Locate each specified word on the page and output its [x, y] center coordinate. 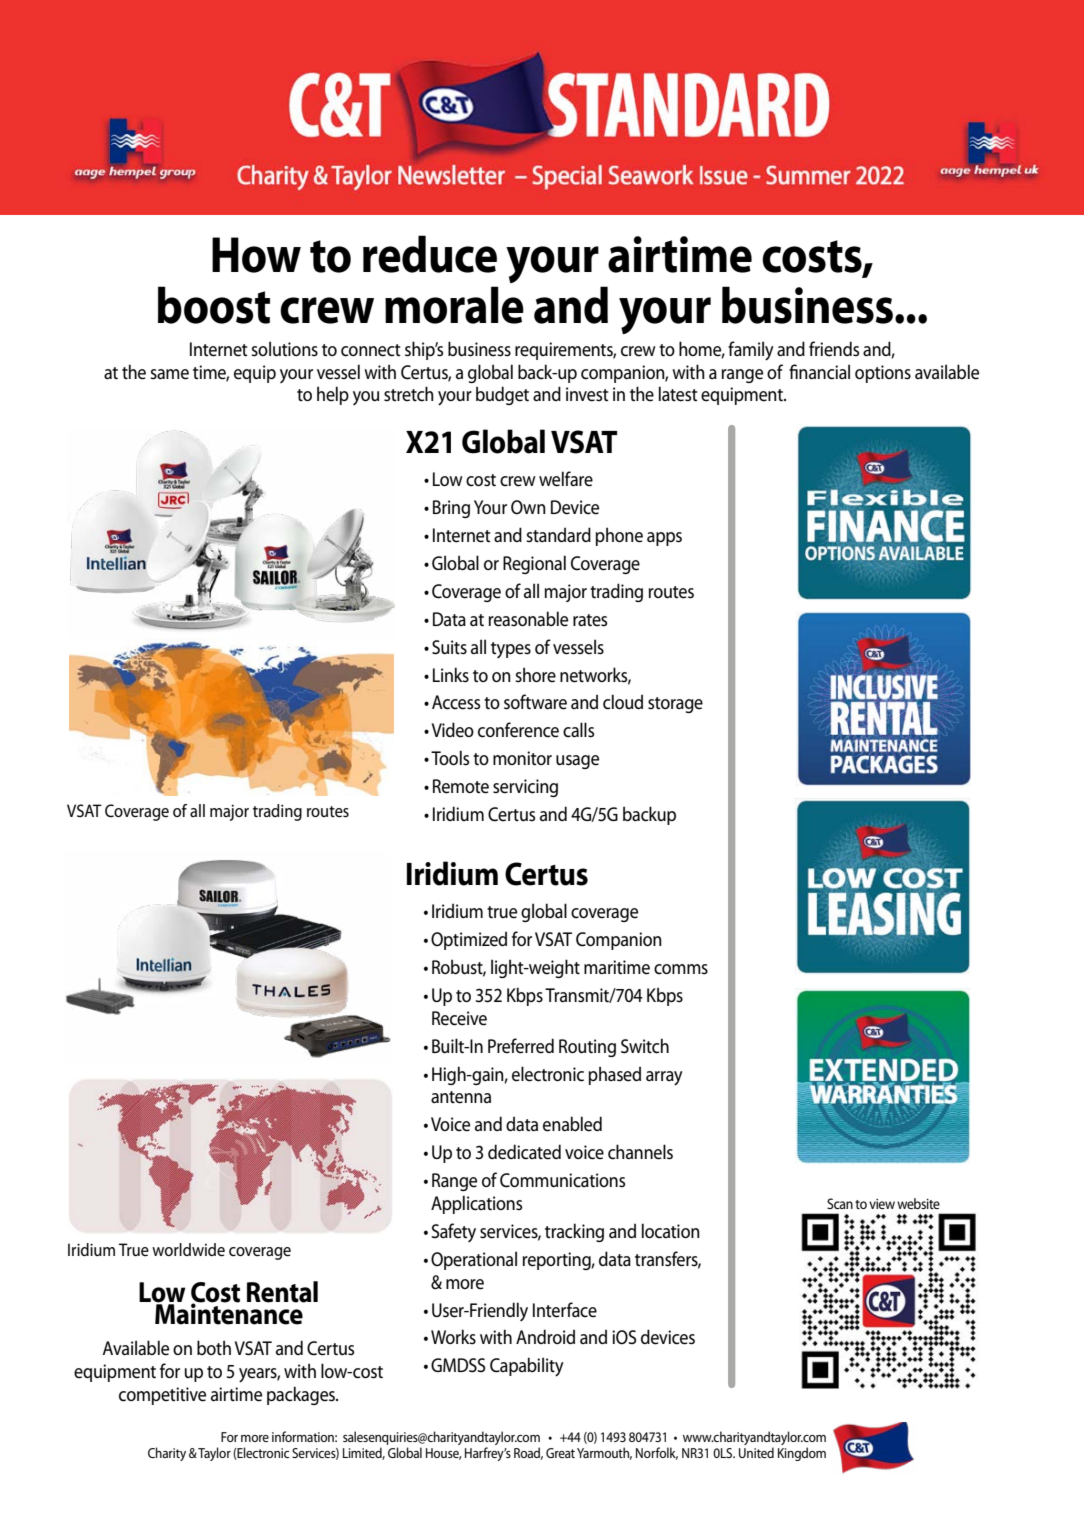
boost [214, 305]
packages [302, 1395]
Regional [534, 564]
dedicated [524, 1152]
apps [664, 539]
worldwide [188, 1250]
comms [681, 969]
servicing [525, 788]
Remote [461, 786]
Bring [451, 509]
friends [834, 349]
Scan [840, 1203]
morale [454, 305]
